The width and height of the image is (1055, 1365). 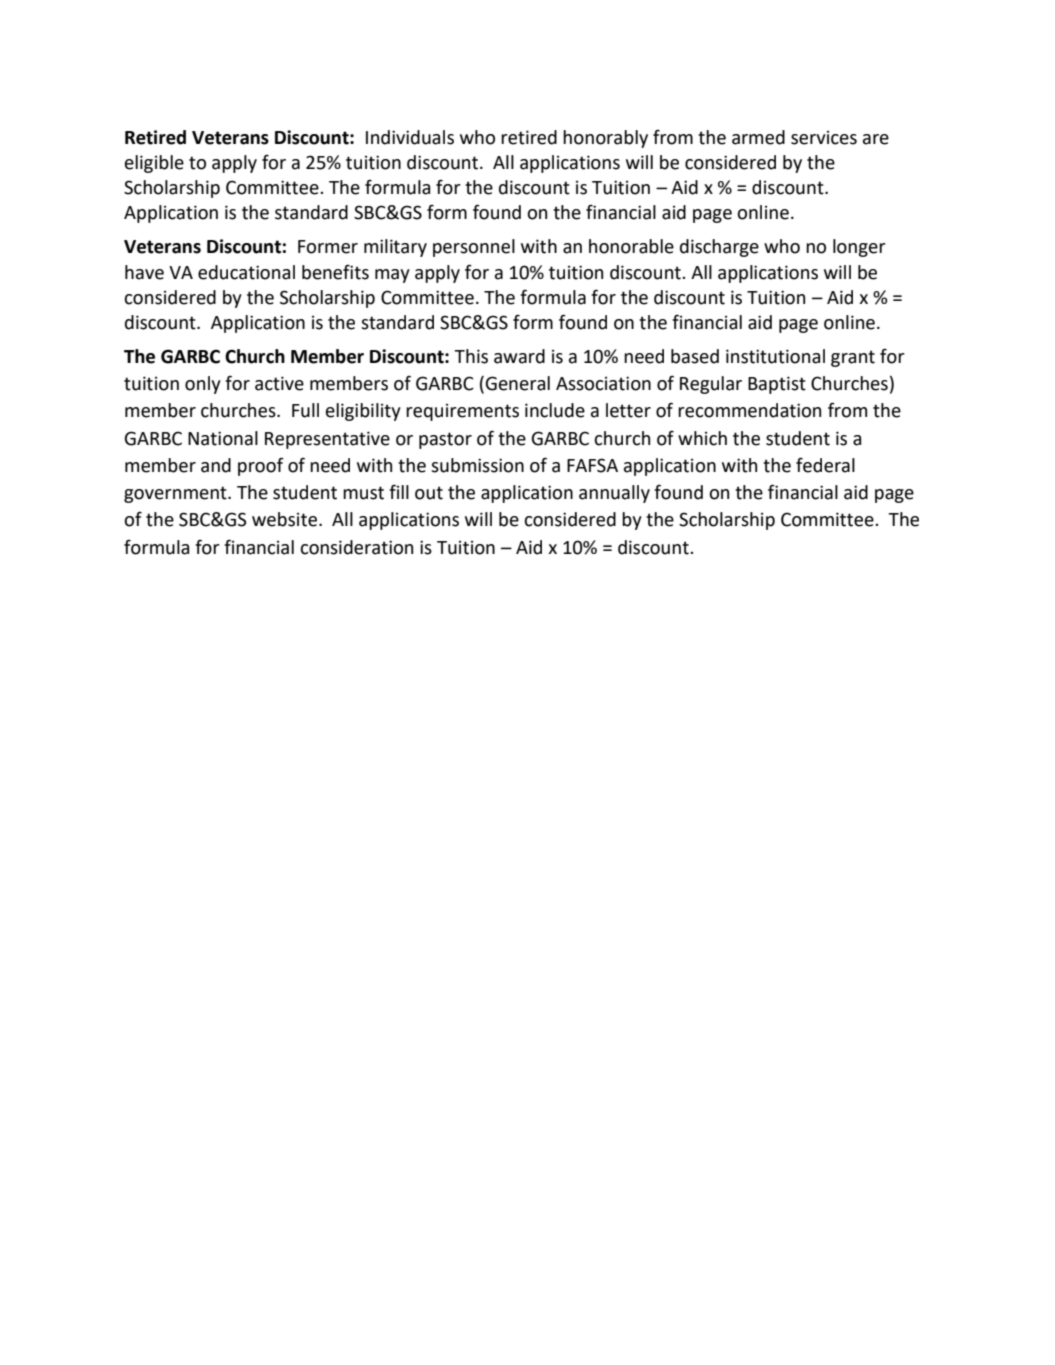 What do you see at coordinates (284, 519) in the image?
I see `website` at bounding box center [284, 519].
